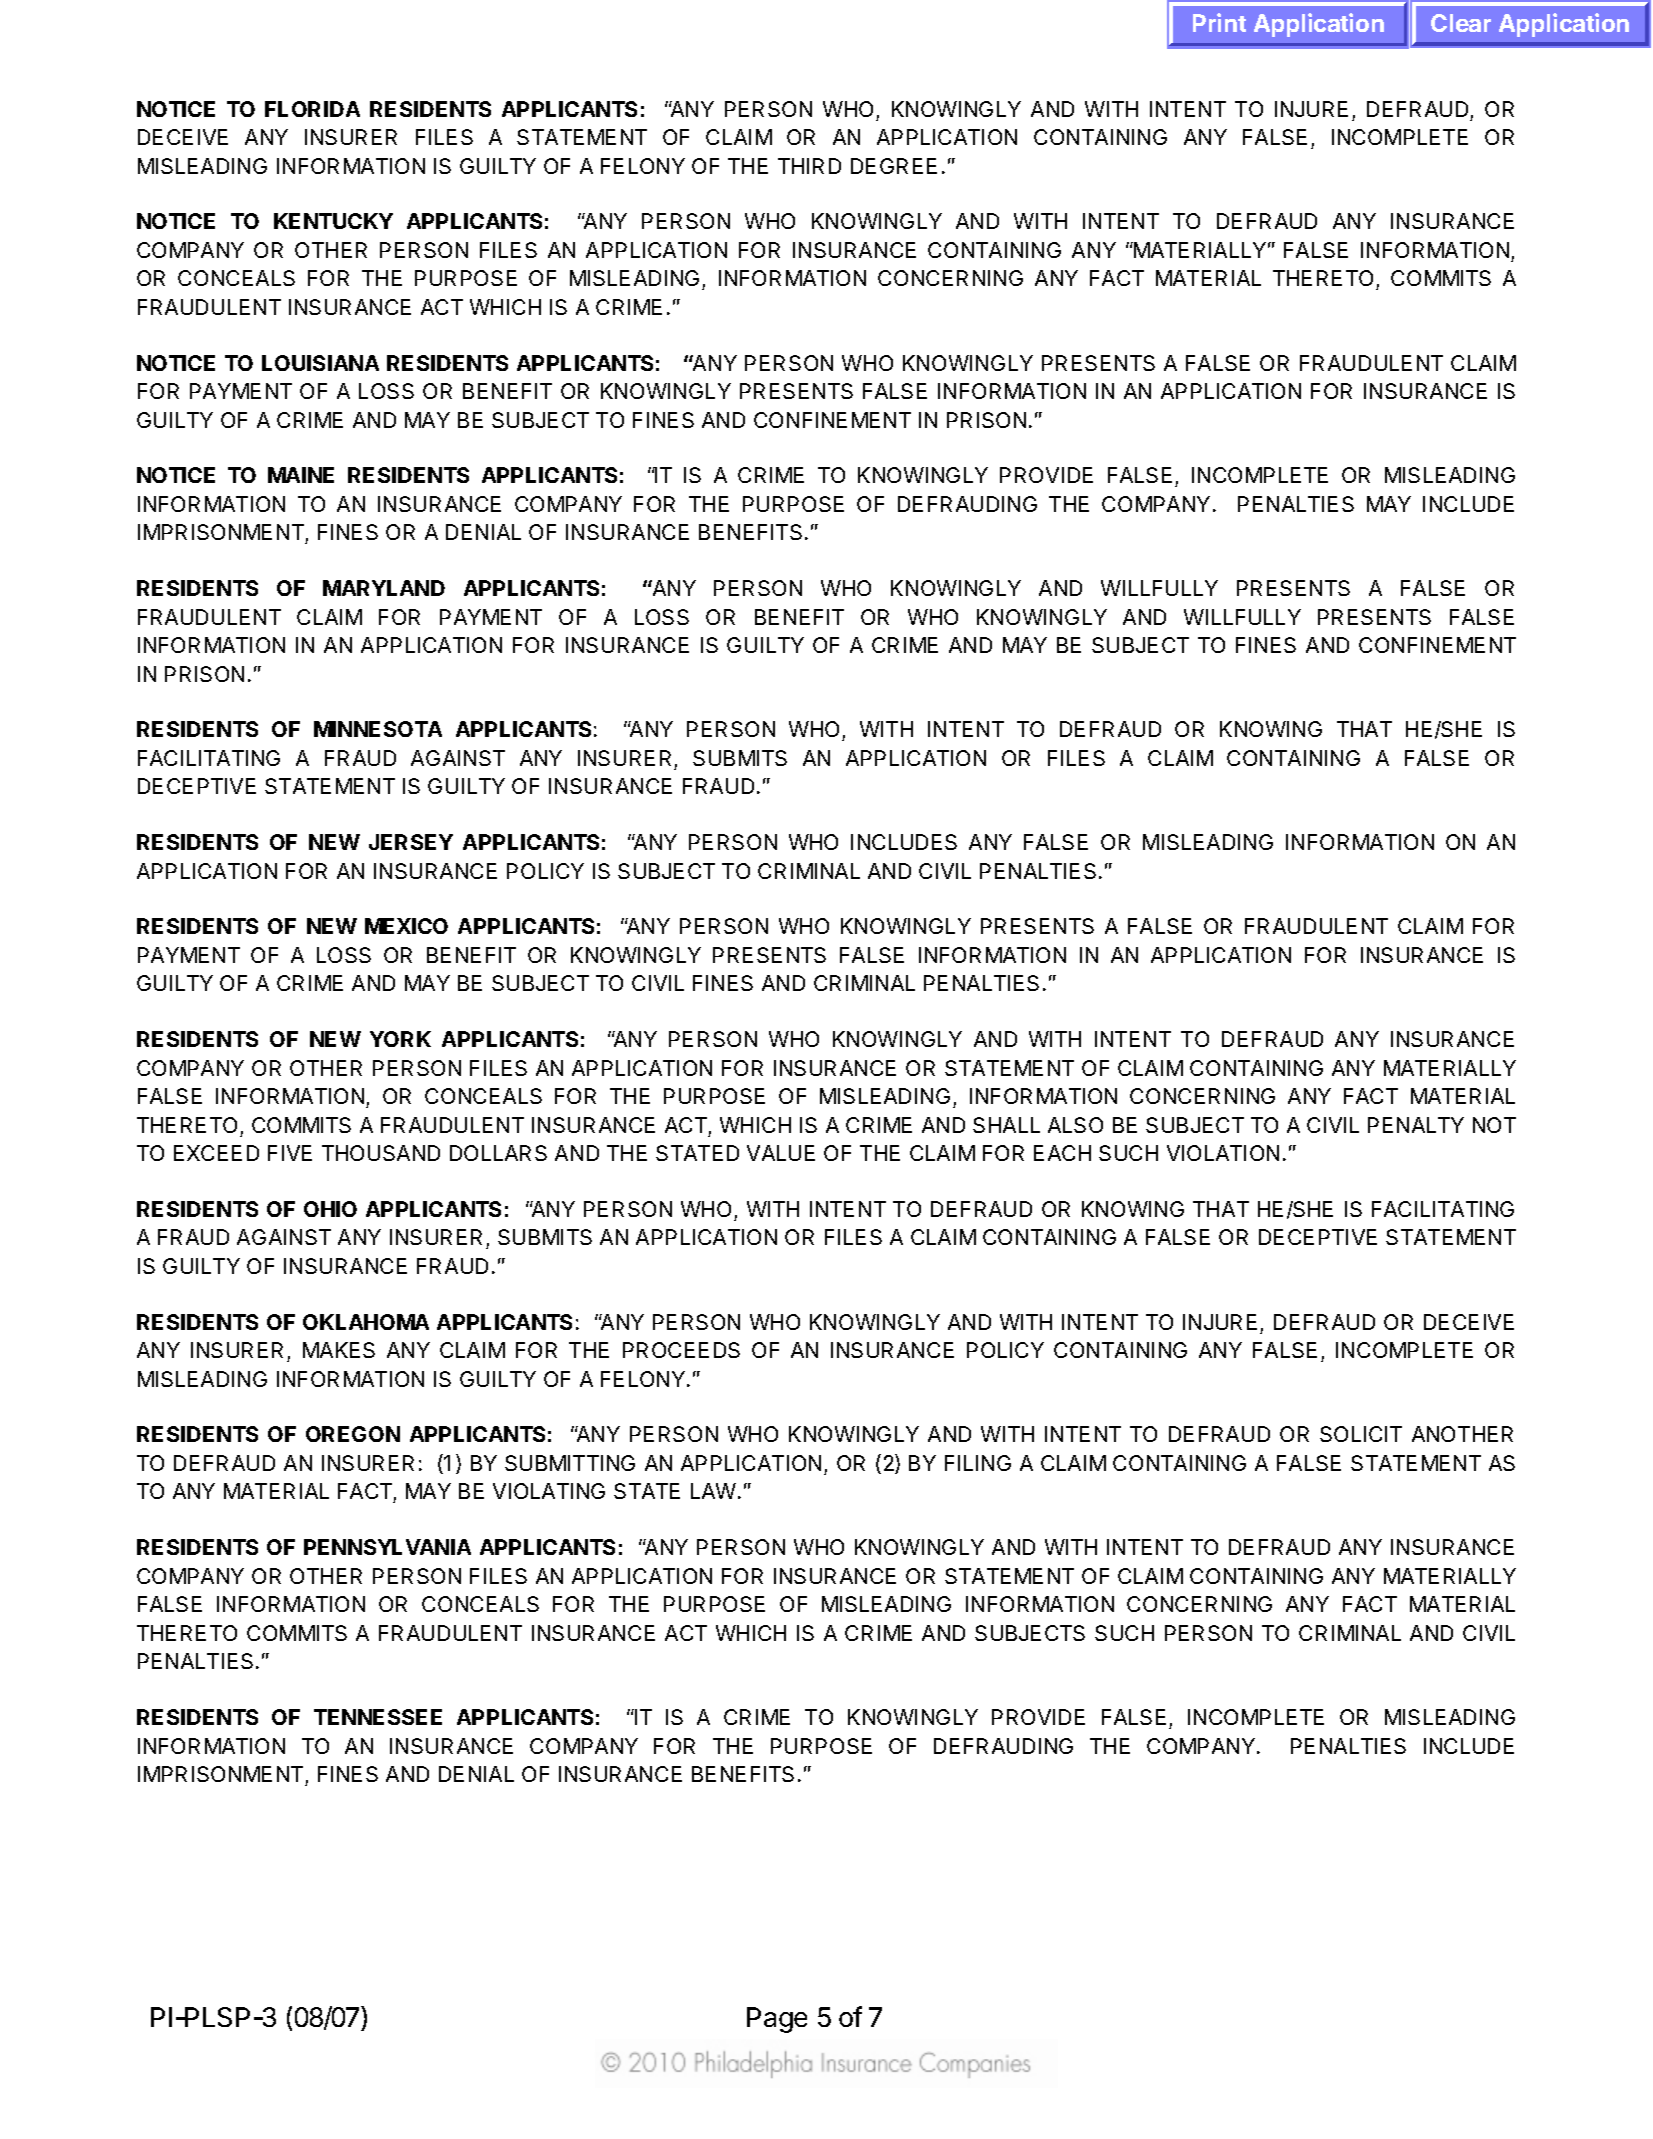  I want to click on VALUE, so click(781, 1153).
